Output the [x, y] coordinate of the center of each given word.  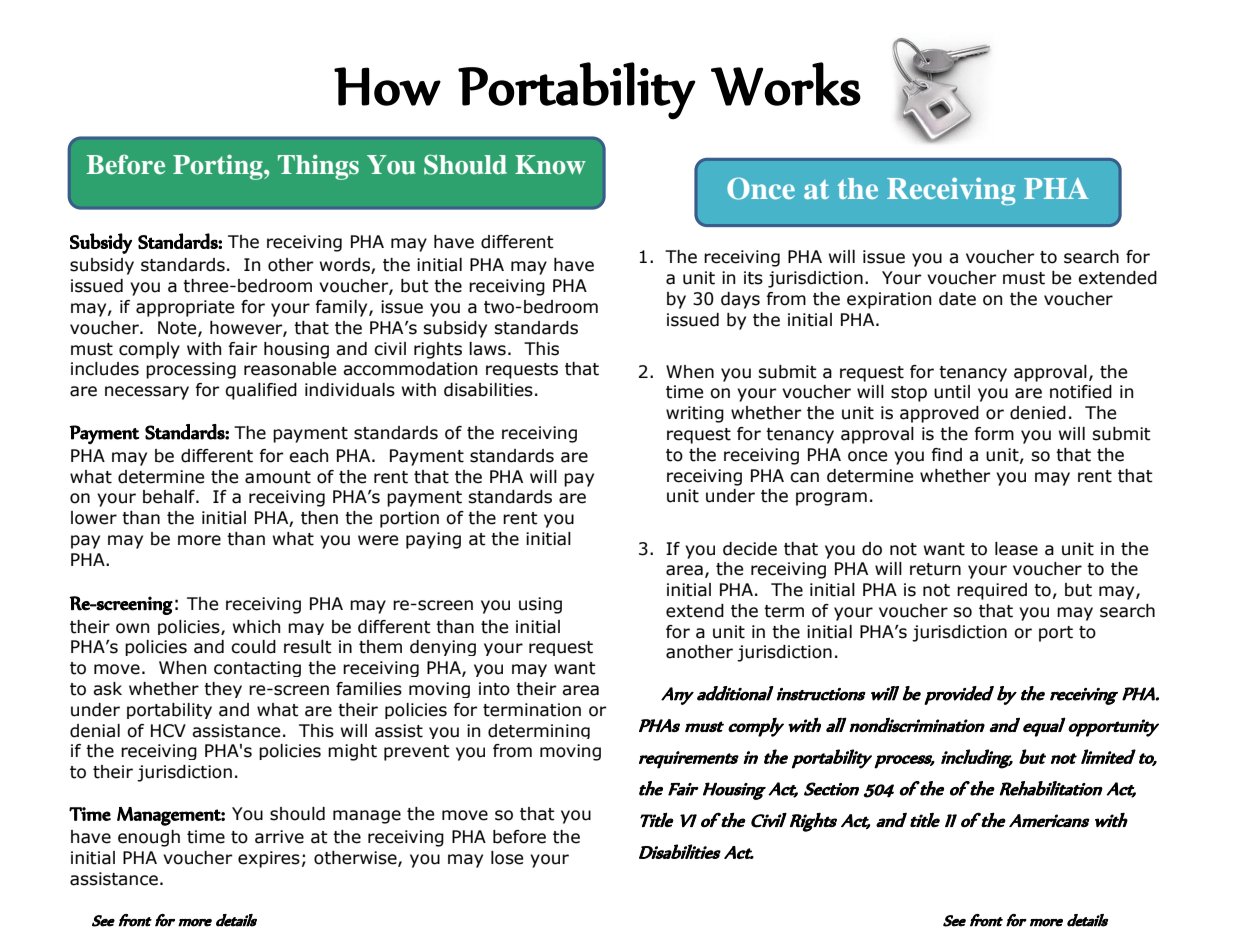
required [992, 591]
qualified [261, 391]
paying [433, 540]
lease [1016, 549]
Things [318, 167]
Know [550, 165]
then [319, 518]
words [346, 266]
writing [695, 414]
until [952, 392]
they [223, 690]
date [957, 299]
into [494, 689]
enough [149, 838]
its [753, 278]
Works [786, 84]
